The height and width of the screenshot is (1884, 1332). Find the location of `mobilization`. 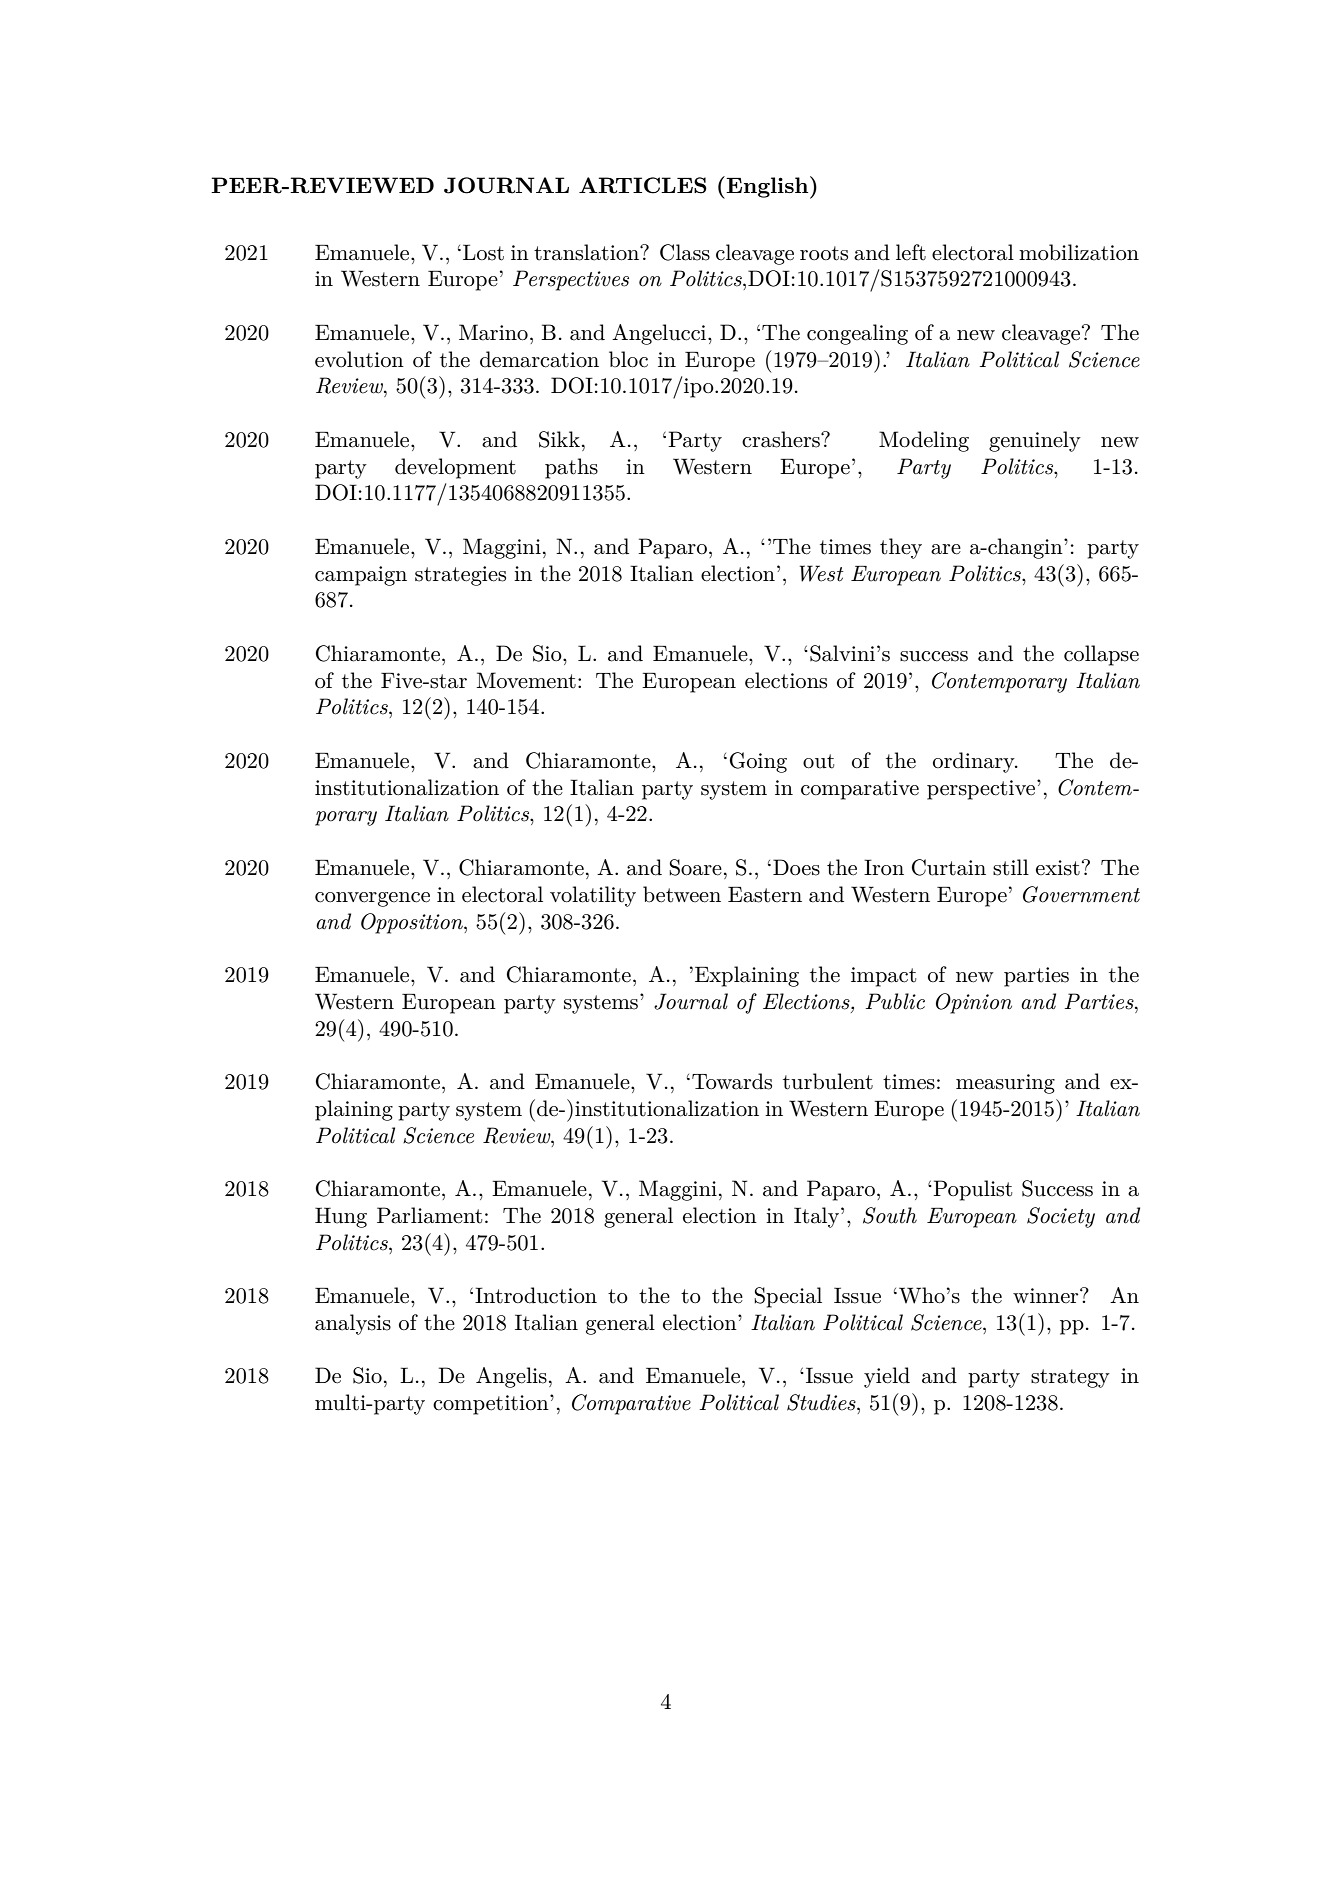

mobilization is located at coordinates (1079, 252).
